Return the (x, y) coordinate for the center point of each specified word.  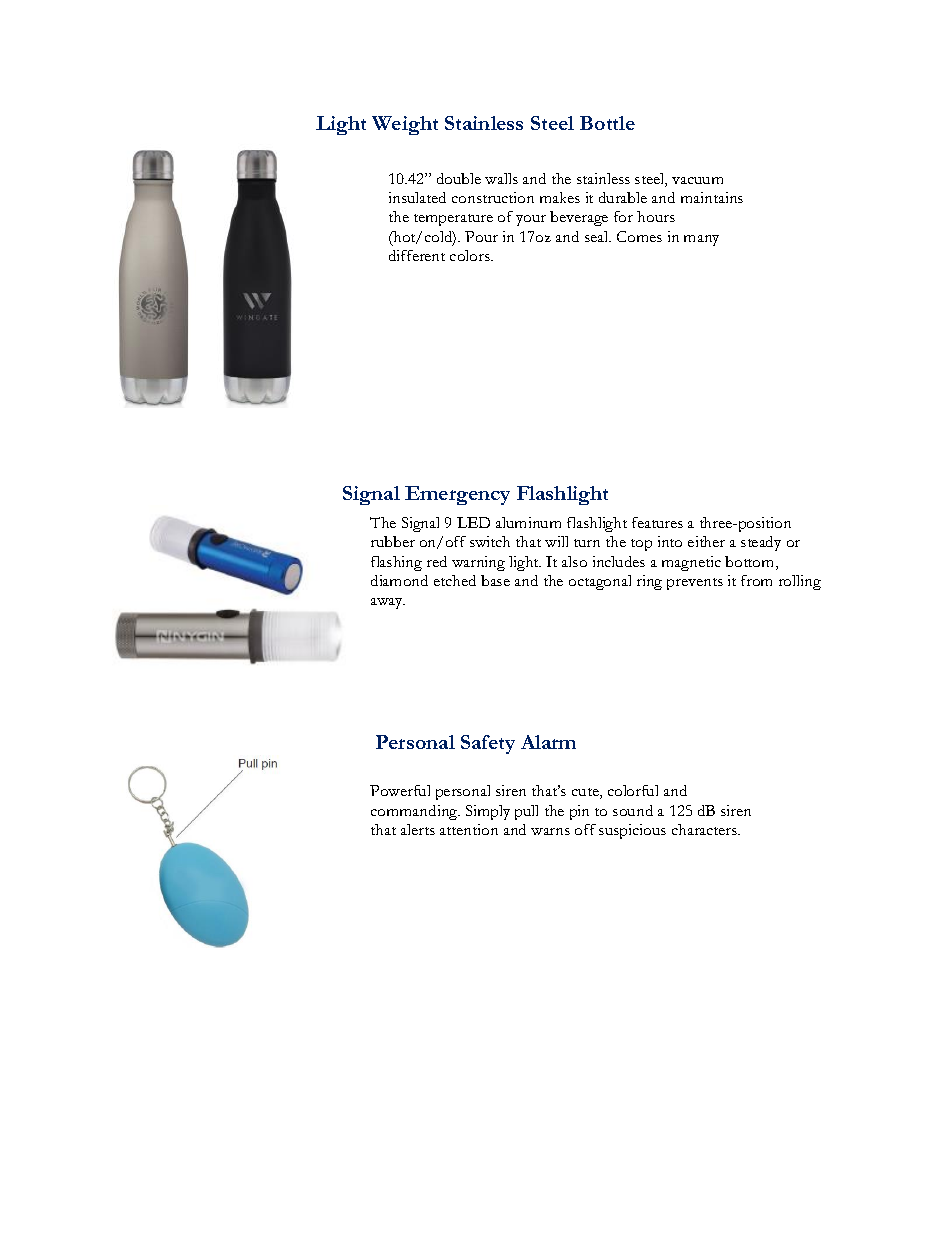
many (701, 240)
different (417, 255)
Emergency (457, 495)
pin (579, 812)
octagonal (600, 582)
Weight (405, 125)
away (388, 603)
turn (587, 543)
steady (761, 543)
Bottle (607, 123)
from (756, 580)
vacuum (697, 180)
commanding (415, 812)
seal (598, 236)
